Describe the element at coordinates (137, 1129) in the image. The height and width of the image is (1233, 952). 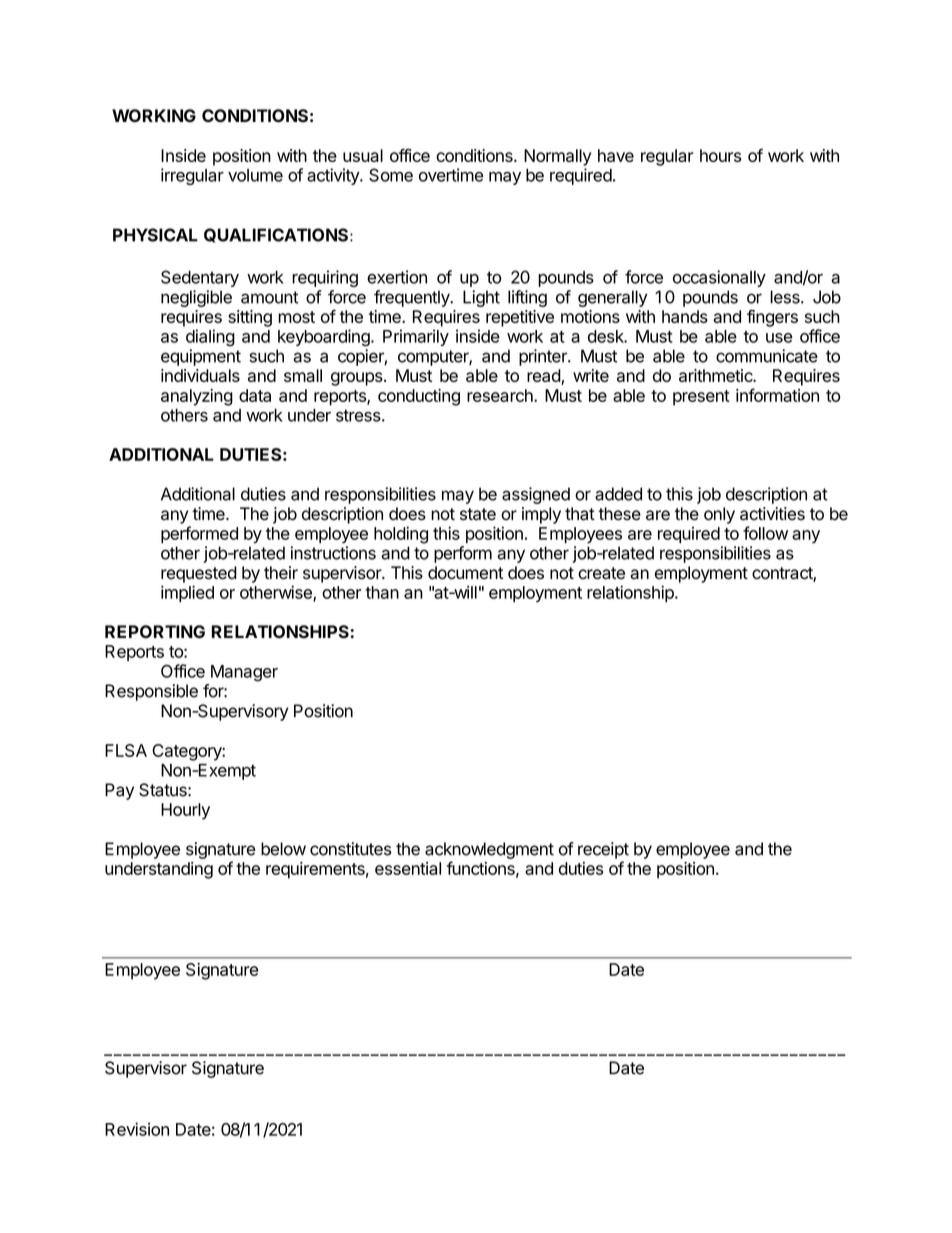
I see `Revision` at that location.
